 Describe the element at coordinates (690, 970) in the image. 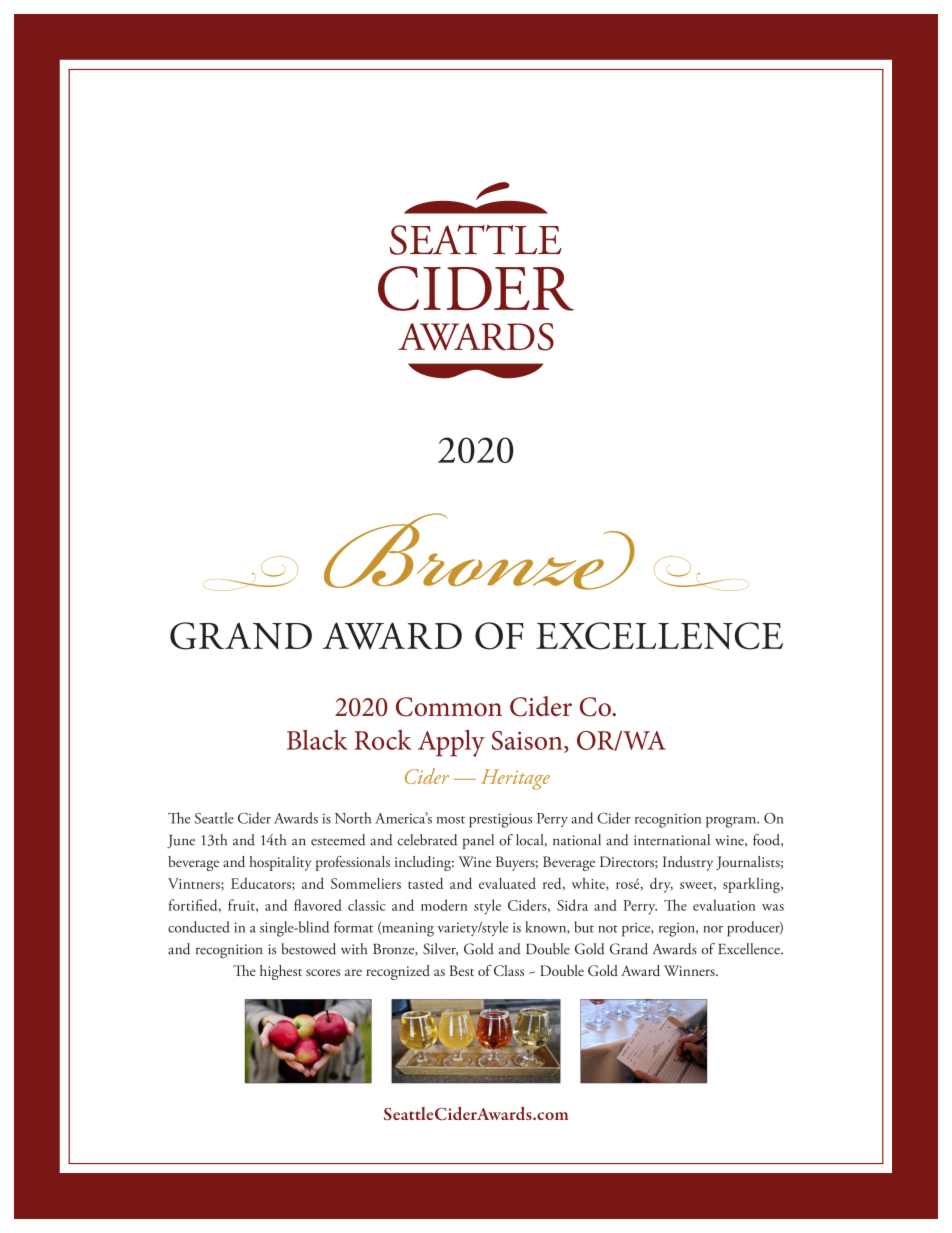

I see `Winners` at that location.
